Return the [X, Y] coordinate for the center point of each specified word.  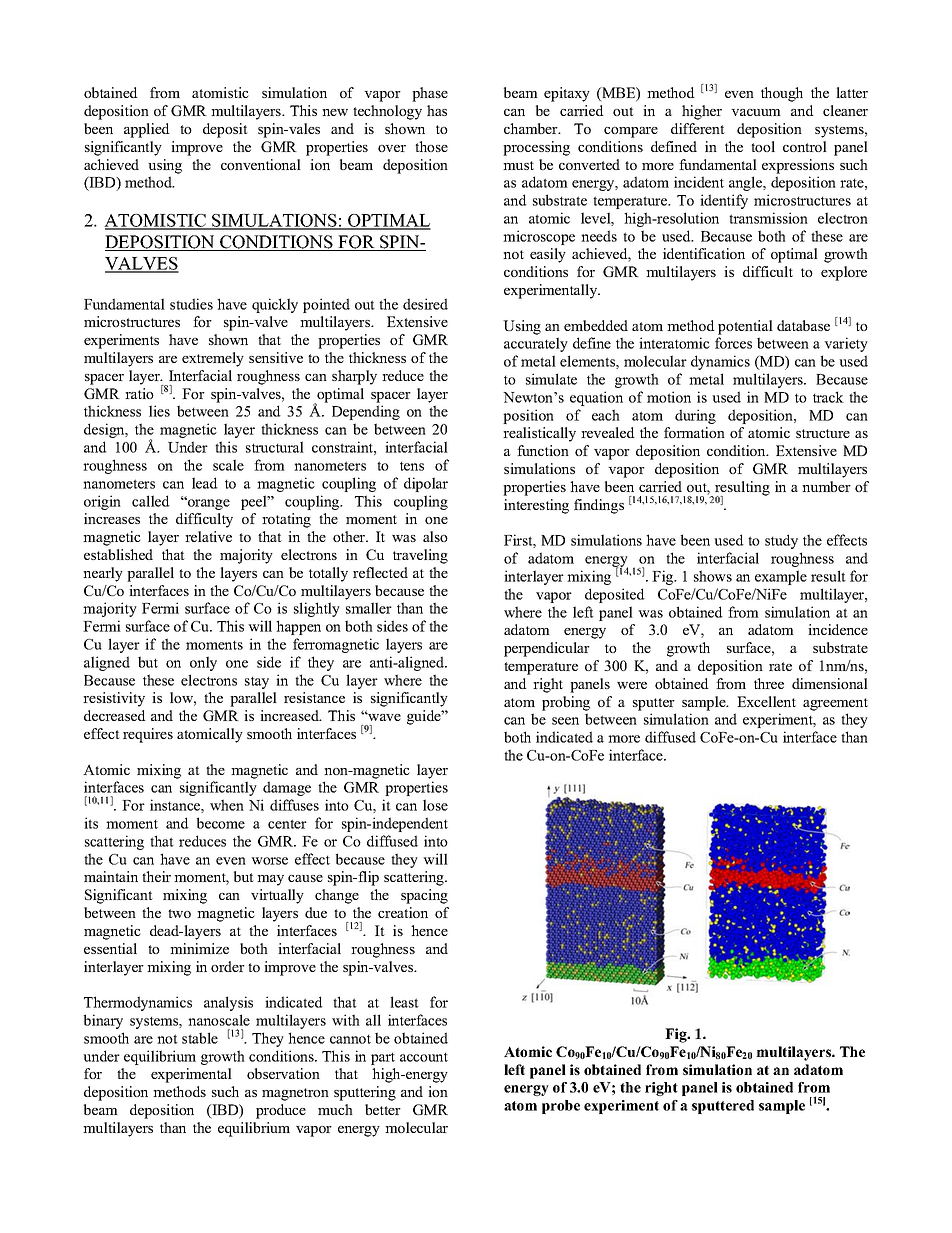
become [221, 823]
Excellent [766, 701]
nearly [103, 574]
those [431, 146]
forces [733, 343]
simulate [551, 379]
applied [147, 130]
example [781, 577]
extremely [213, 359]
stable [200, 1038]
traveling [420, 556]
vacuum [756, 112]
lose [435, 805]
